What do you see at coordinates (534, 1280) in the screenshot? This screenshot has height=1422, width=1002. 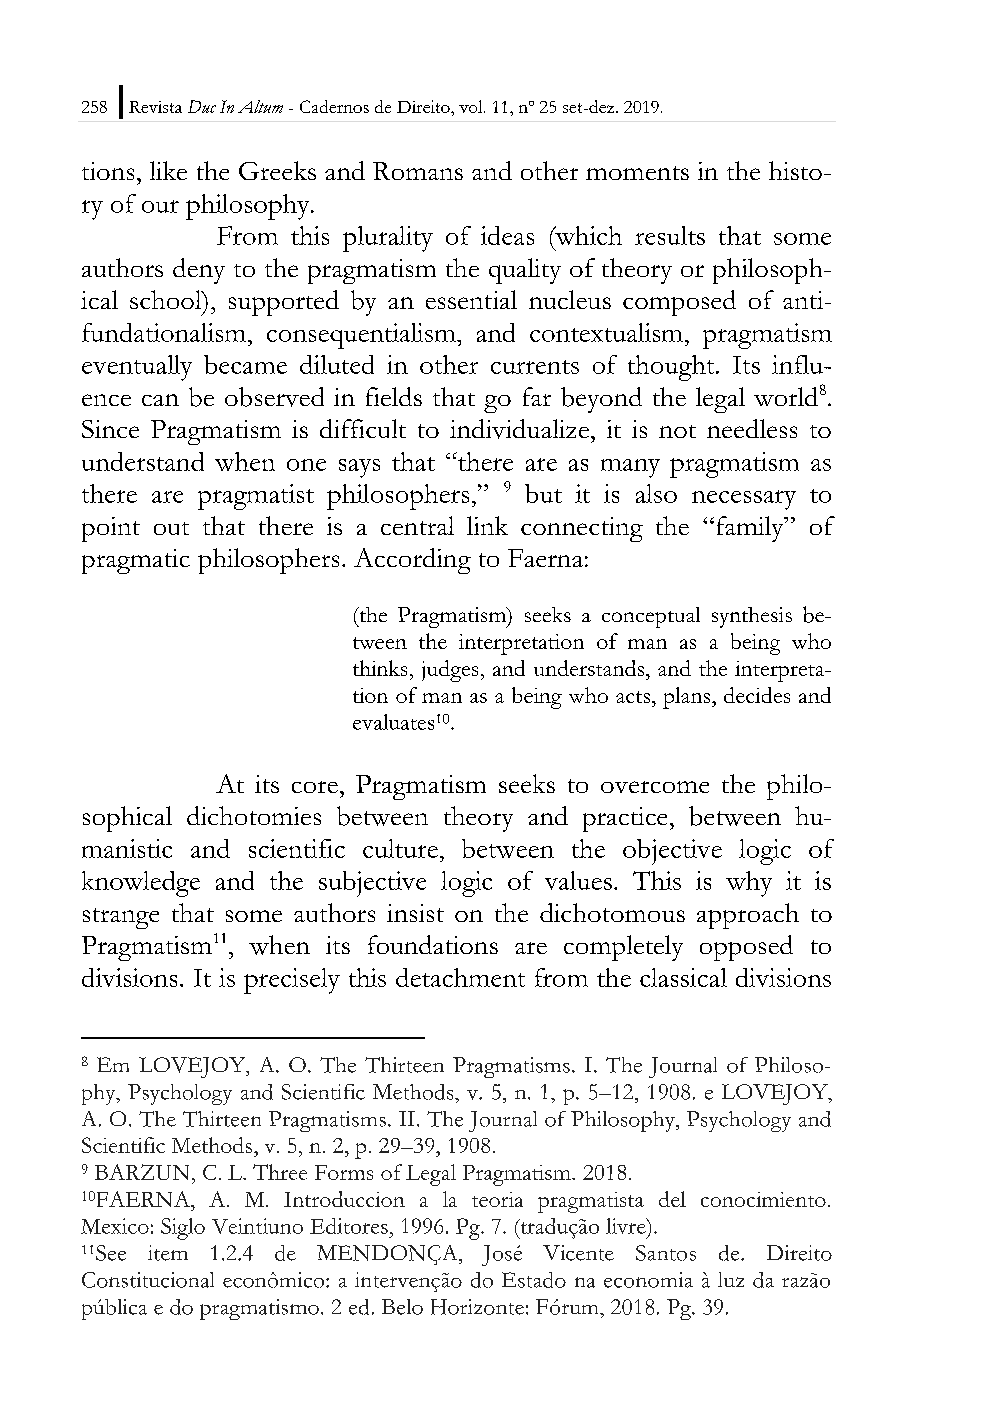 I see `Estado` at bounding box center [534, 1280].
